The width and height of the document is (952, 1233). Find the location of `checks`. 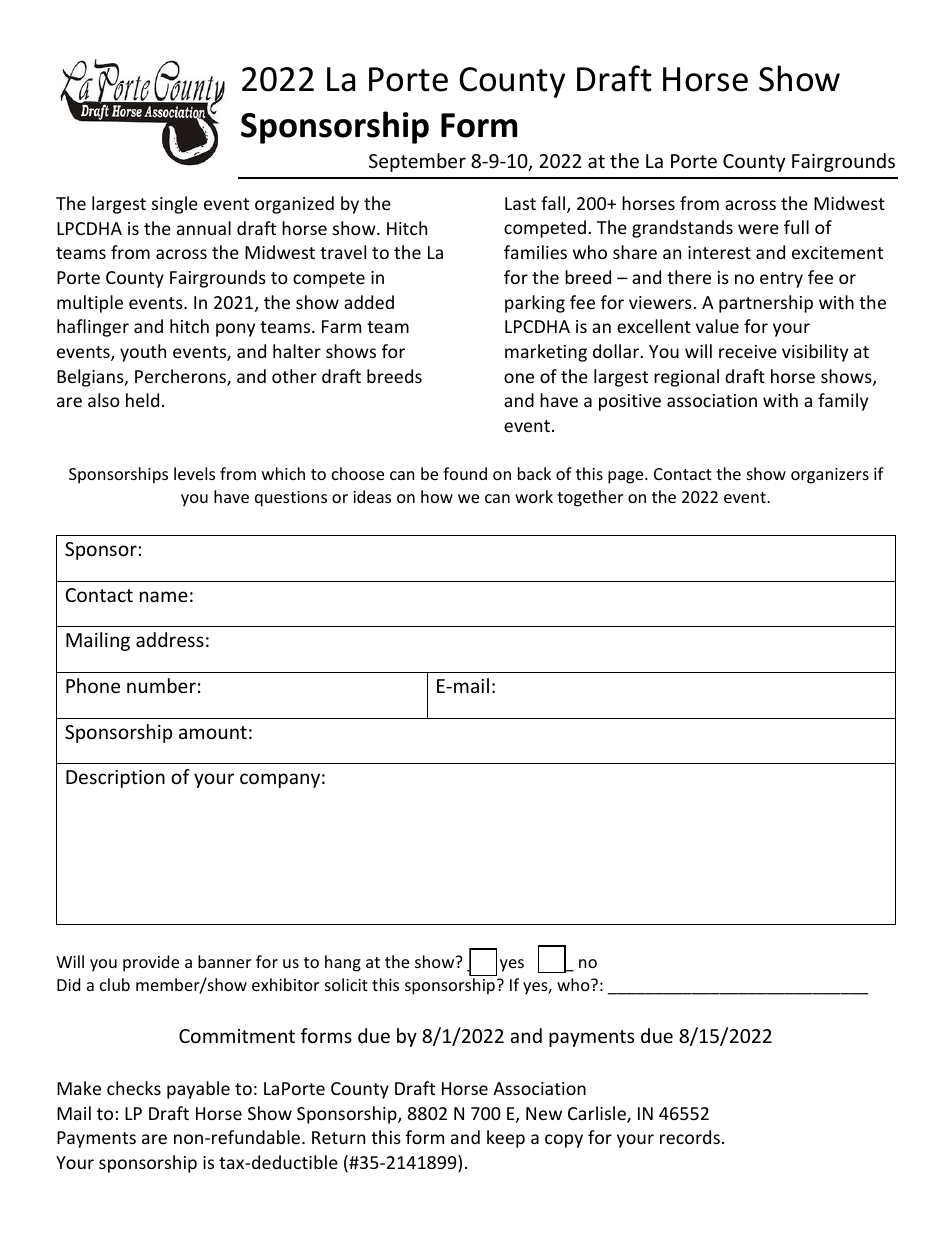

checks is located at coordinates (134, 1088).
